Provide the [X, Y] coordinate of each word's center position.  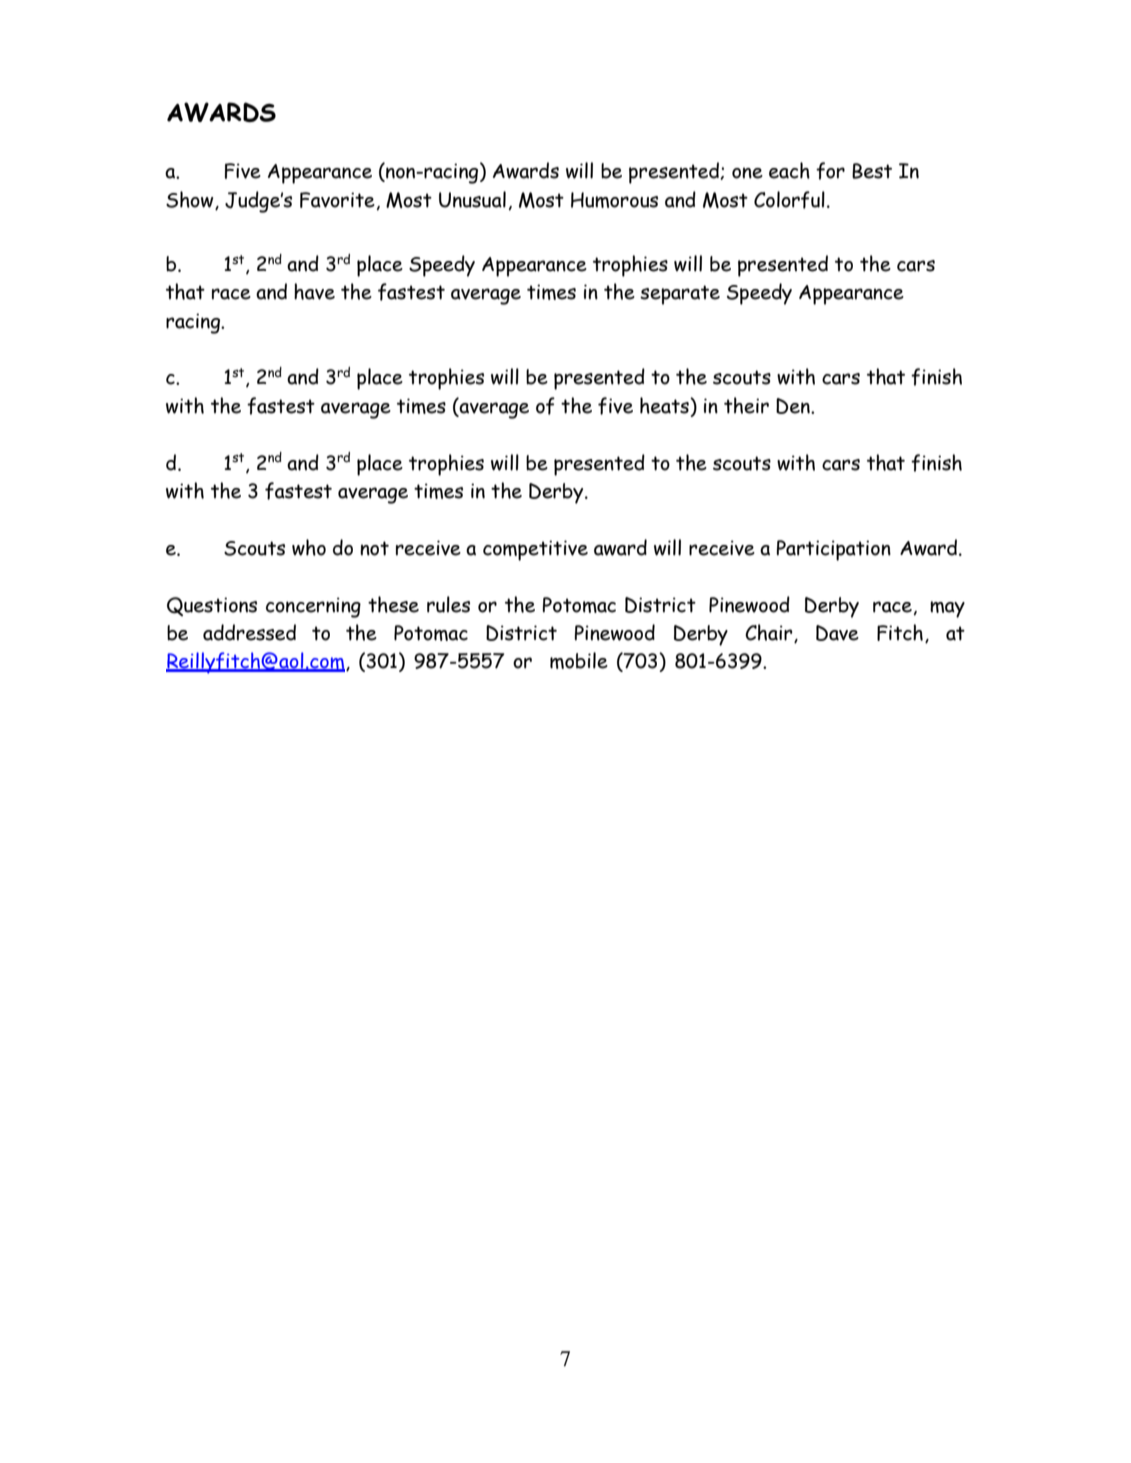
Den [794, 406]
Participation [834, 550]
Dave [837, 633]
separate [680, 295]
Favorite [337, 200]
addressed [249, 632]
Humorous [614, 200]
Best [872, 171]
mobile [579, 660]
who [309, 547]
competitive [535, 550]
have [314, 291]
